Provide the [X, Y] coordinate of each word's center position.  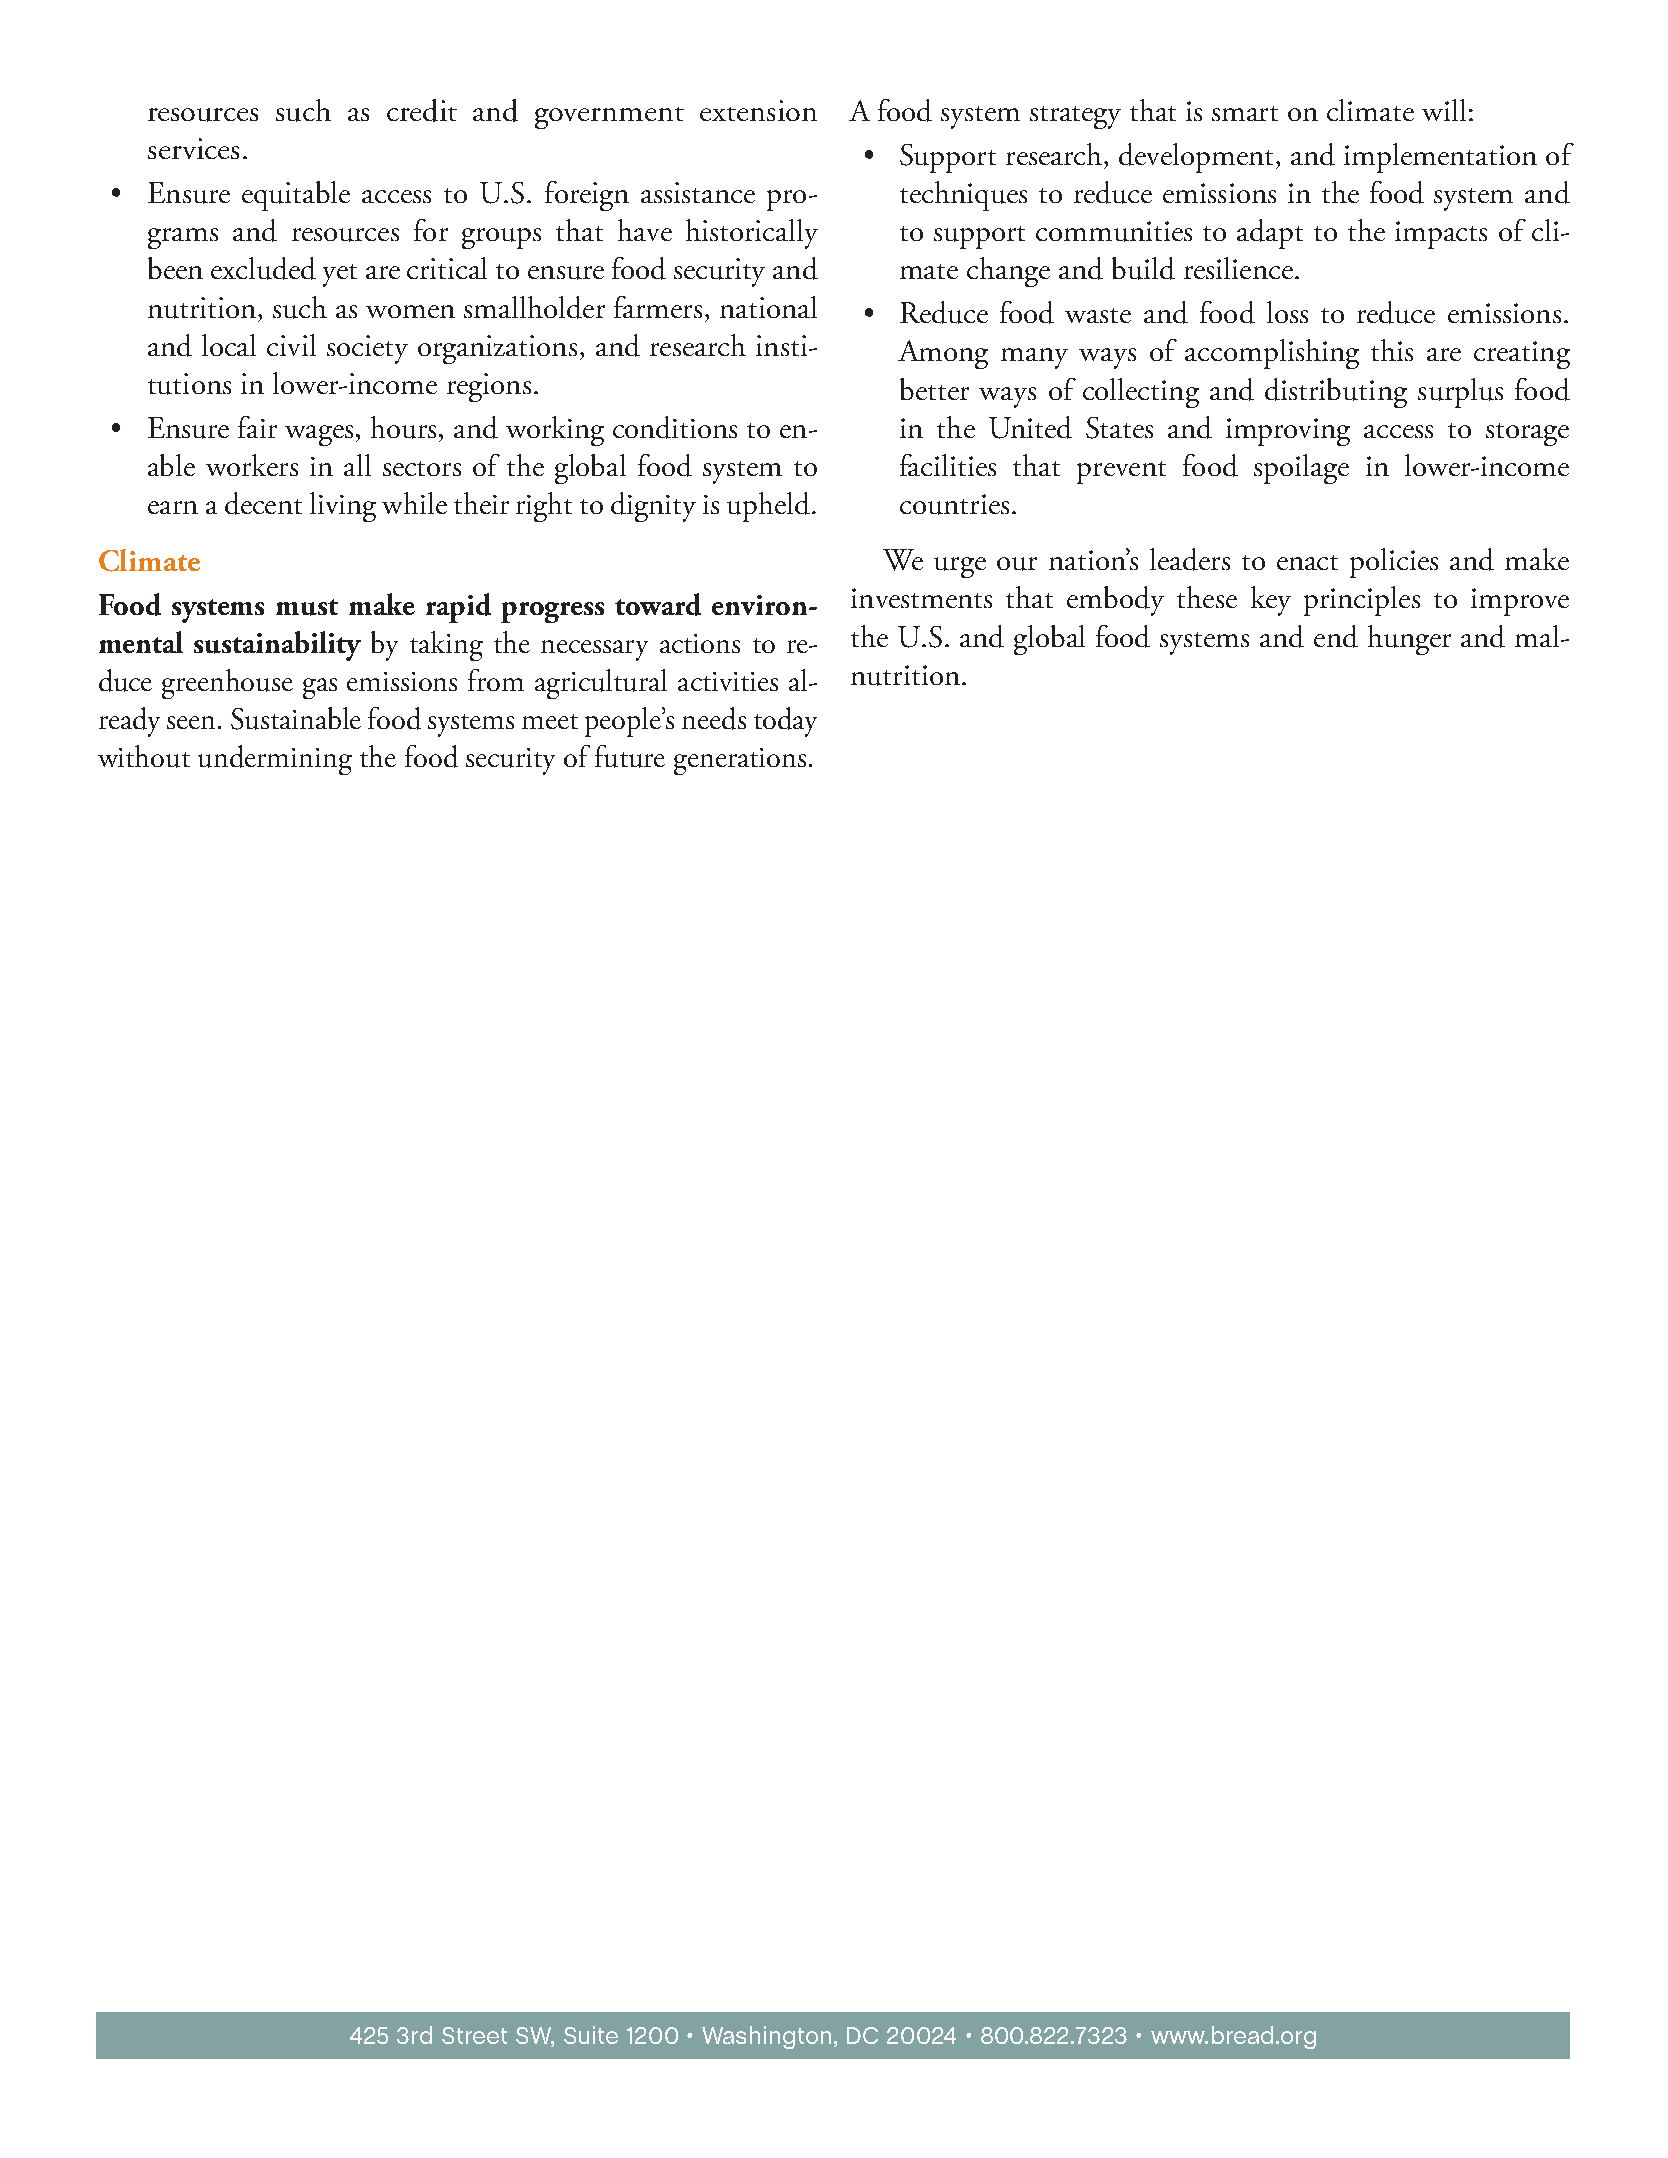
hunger [1409, 640]
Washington [766, 2037]
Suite [591, 2035]
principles [1362, 601]
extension [758, 110]
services [193, 148]
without [144, 756]
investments [921, 598]
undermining [275, 760]
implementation [1440, 158]
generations [740, 761]
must [307, 607]
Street [474, 2035]
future [630, 756]
